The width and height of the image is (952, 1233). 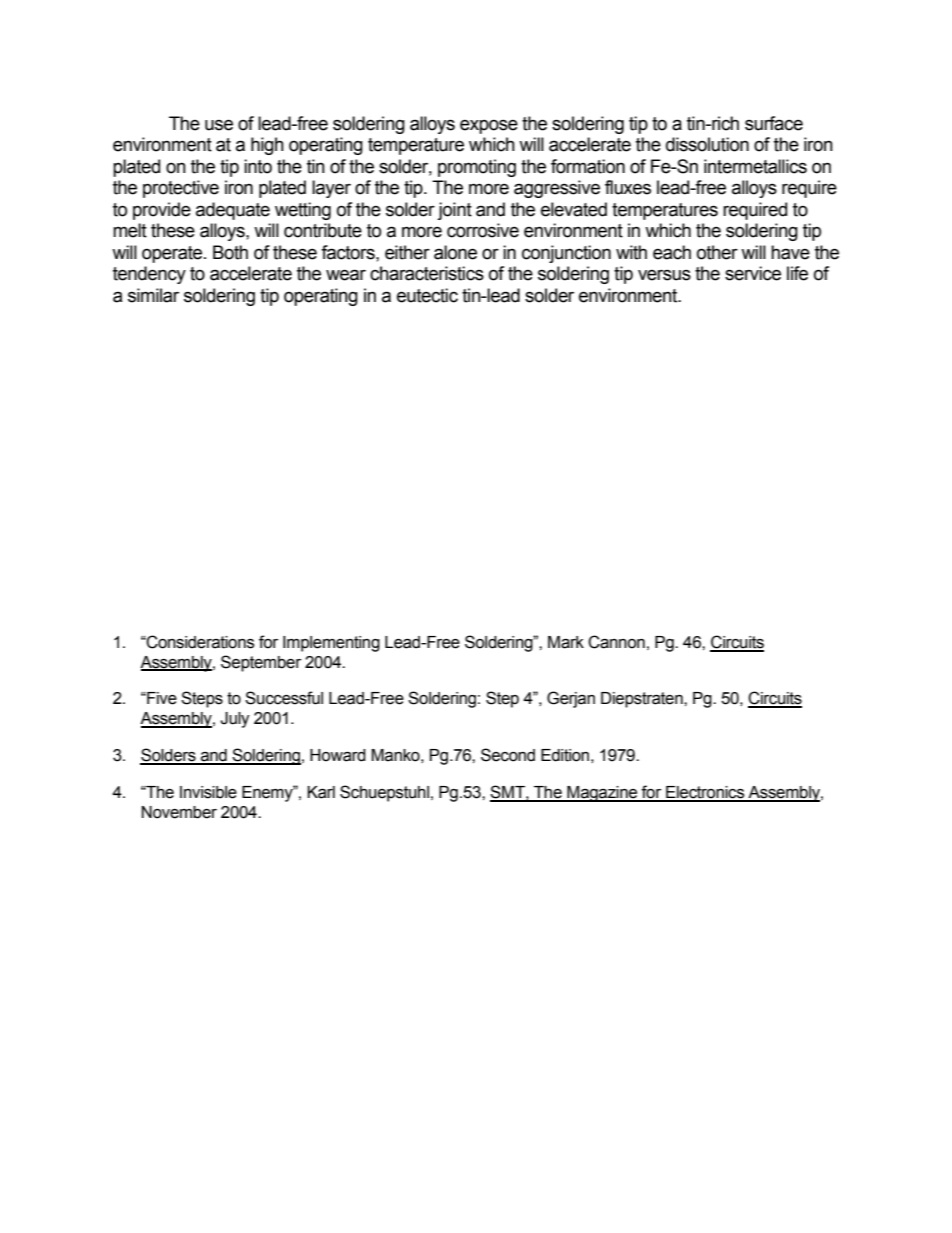 What do you see at coordinates (261, 663) in the image?
I see `September` at bounding box center [261, 663].
